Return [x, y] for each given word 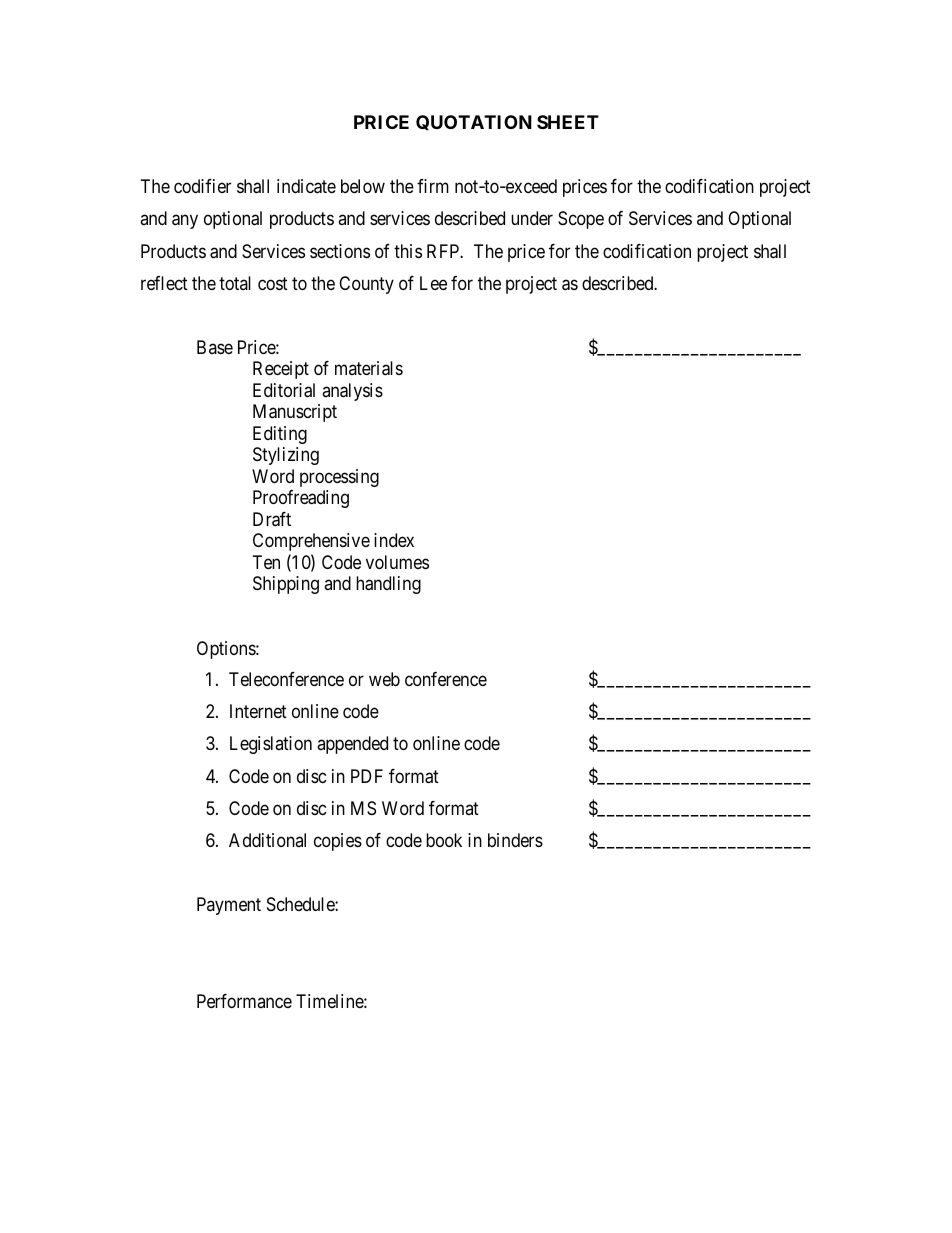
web [384, 679]
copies [338, 842]
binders [515, 840]
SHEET [568, 122]
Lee [433, 283]
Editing [280, 435]
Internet [258, 711]
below [363, 186]
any [185, 222]
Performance [244, 1001]
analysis [352, 392]
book [444, 840]
